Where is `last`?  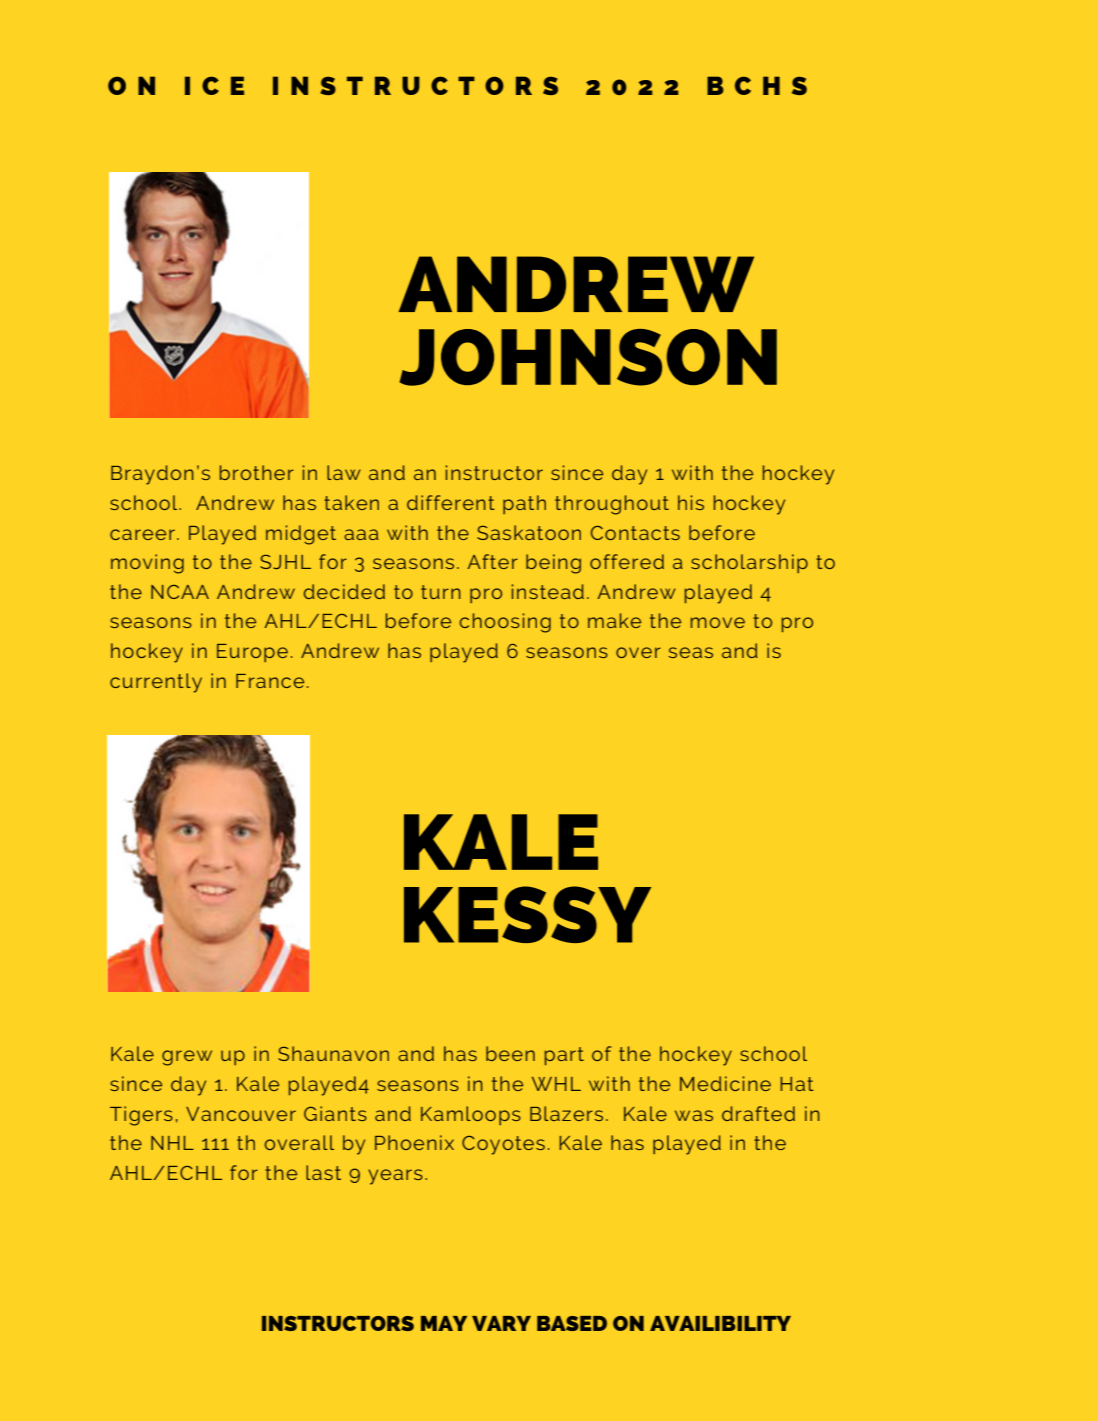 last is located at coordinates (323, 1172).
